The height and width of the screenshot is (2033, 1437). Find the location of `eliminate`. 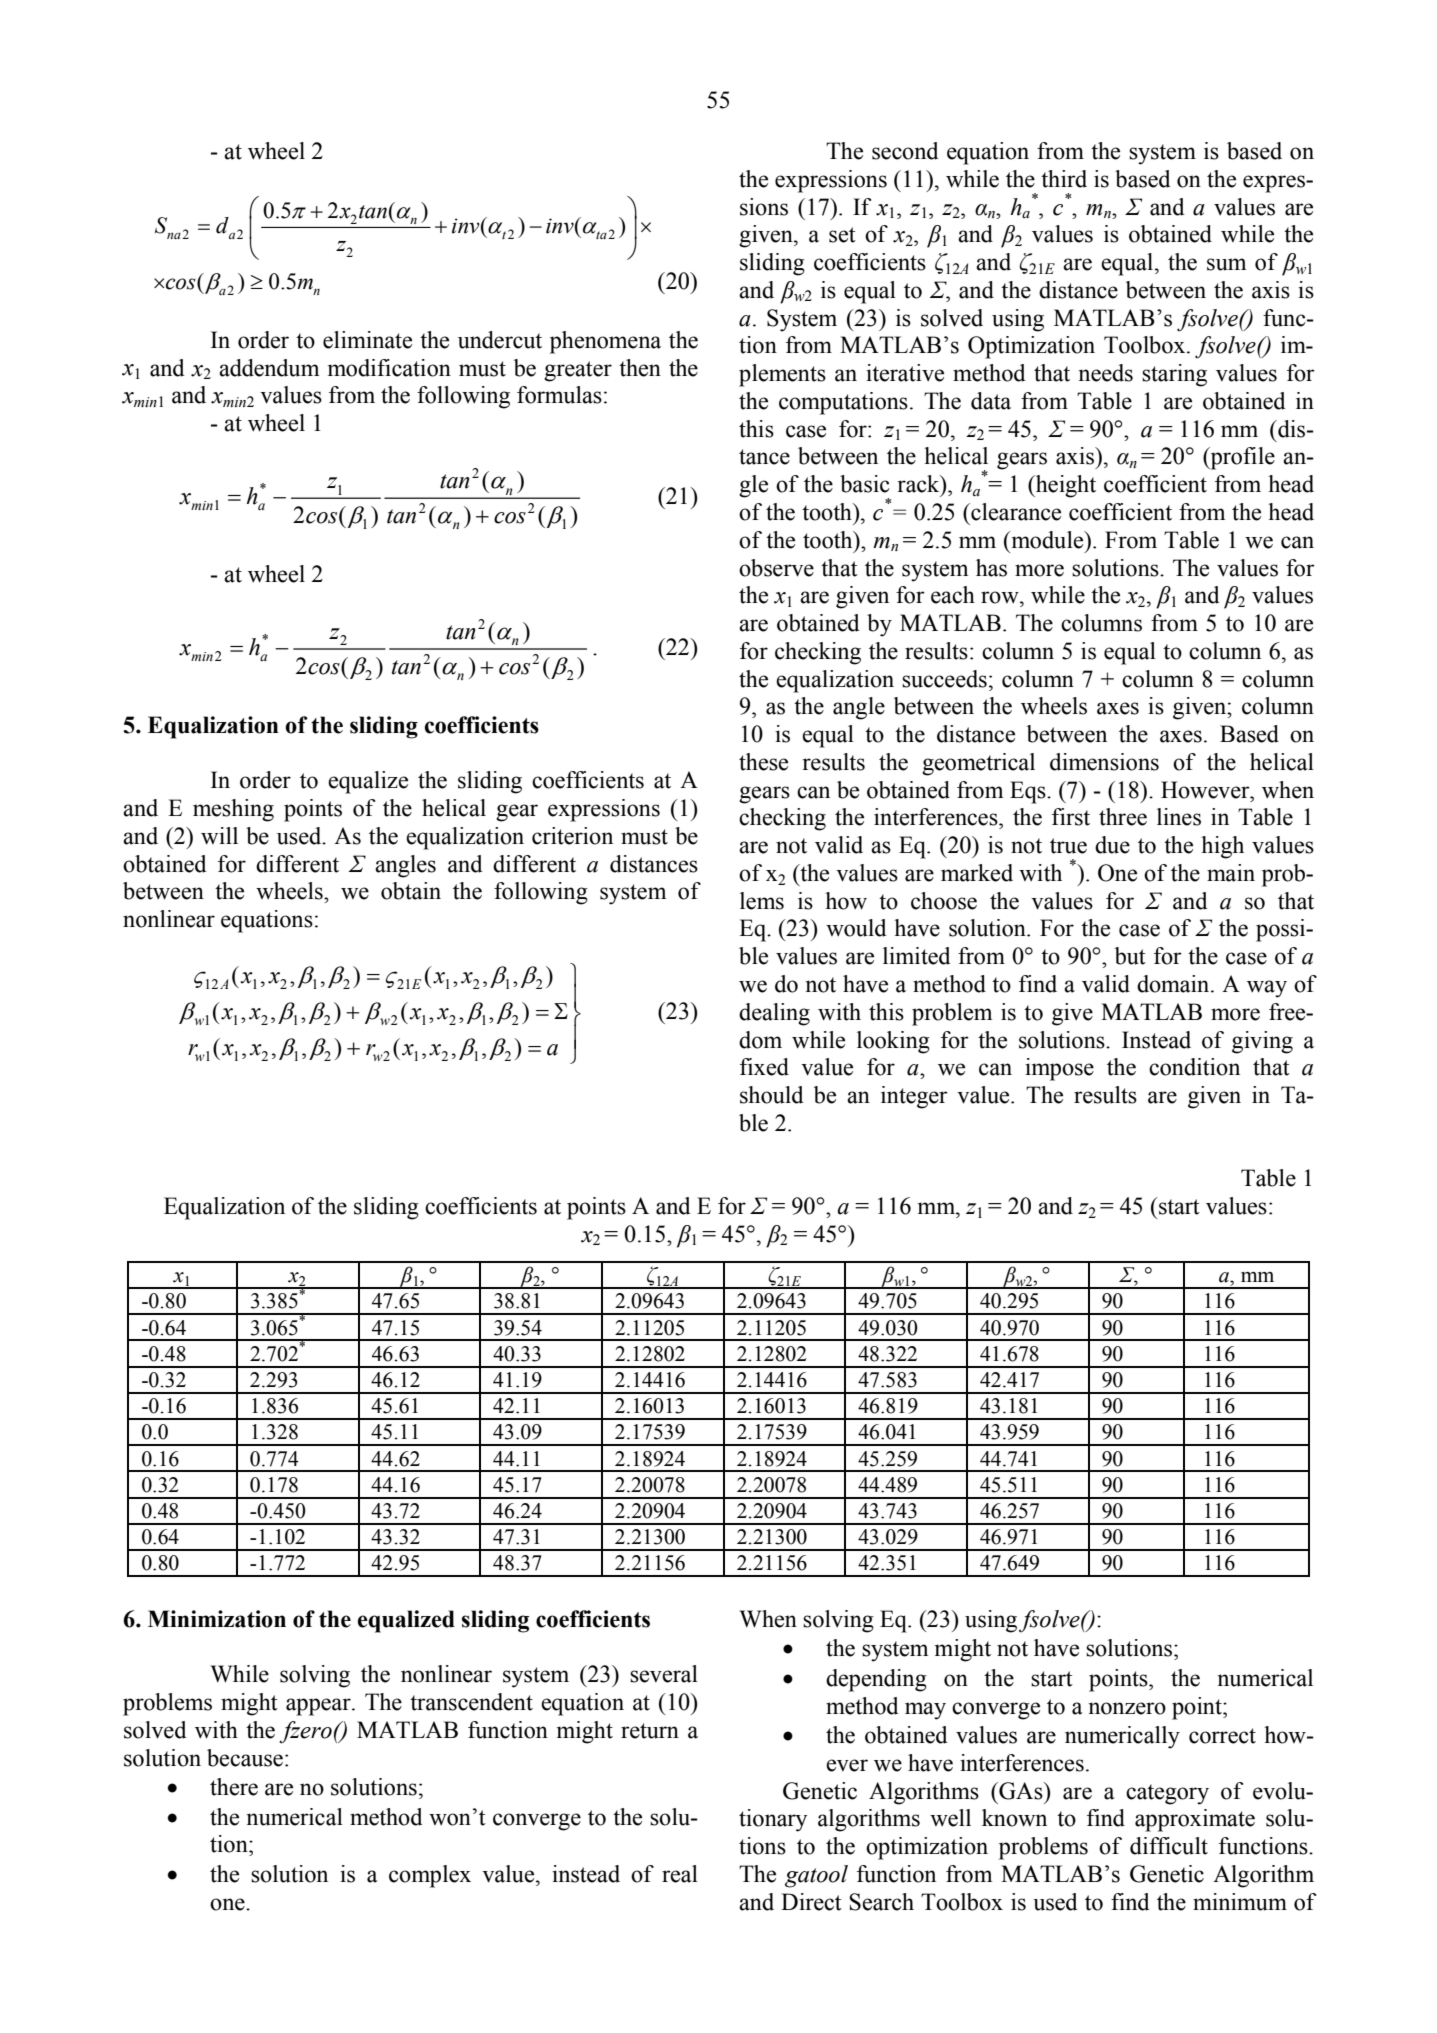

eliminate is located at coordinates (367, 340).
